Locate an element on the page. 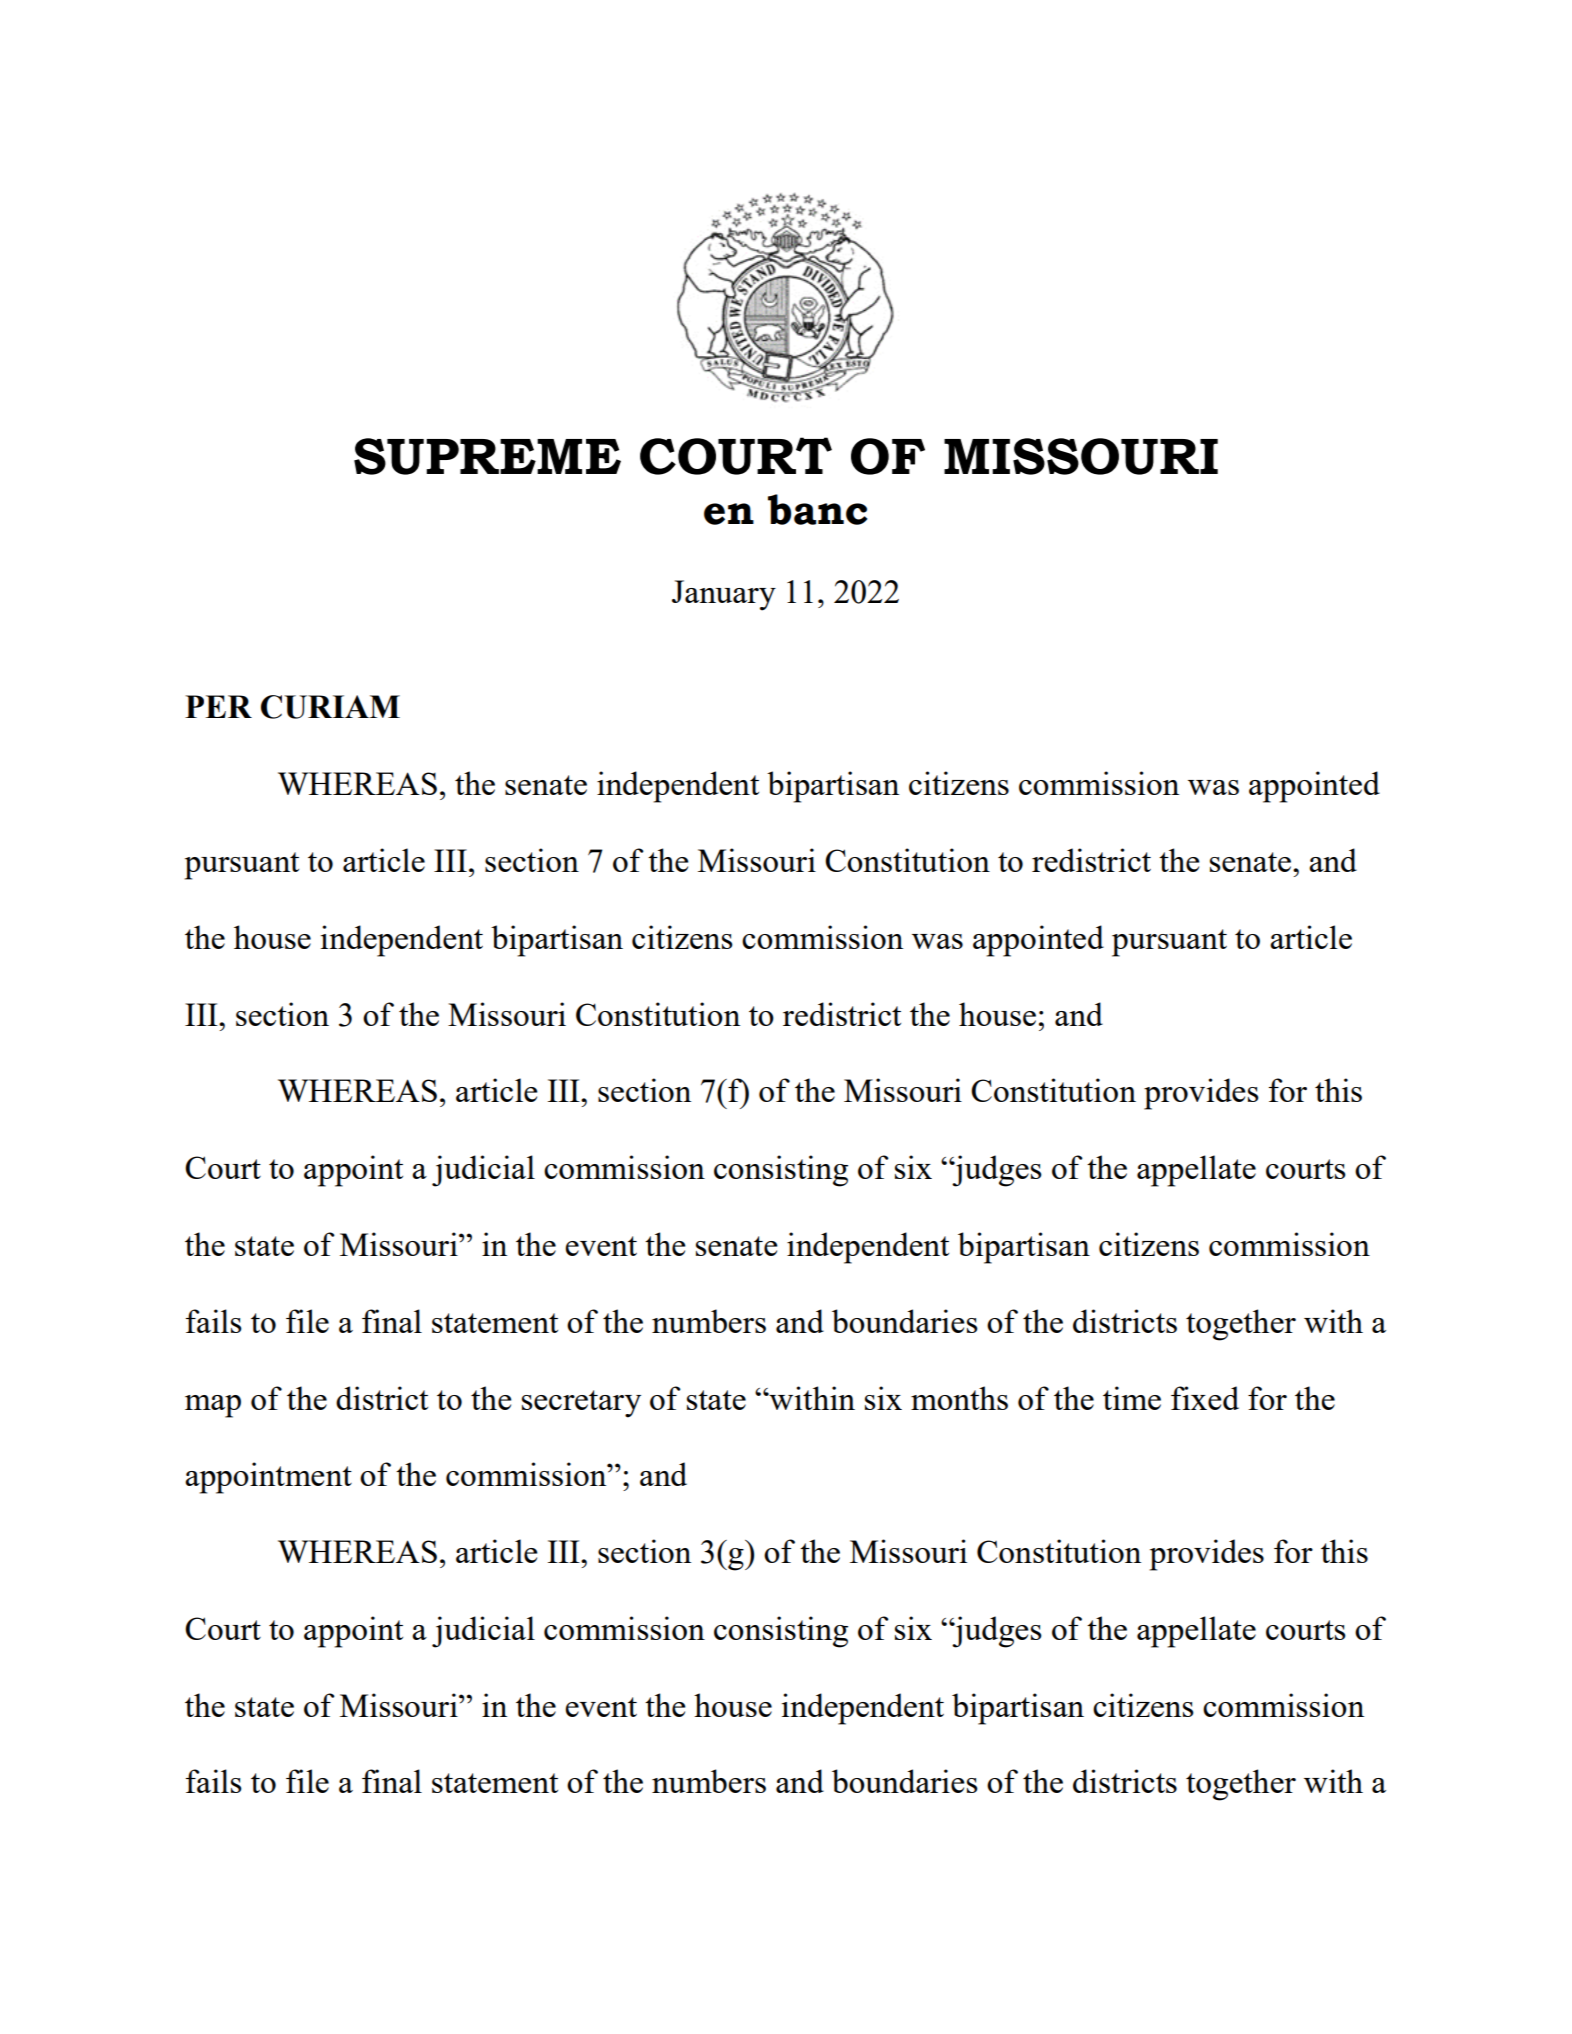  time is located at coordinates (1132, 1398).
